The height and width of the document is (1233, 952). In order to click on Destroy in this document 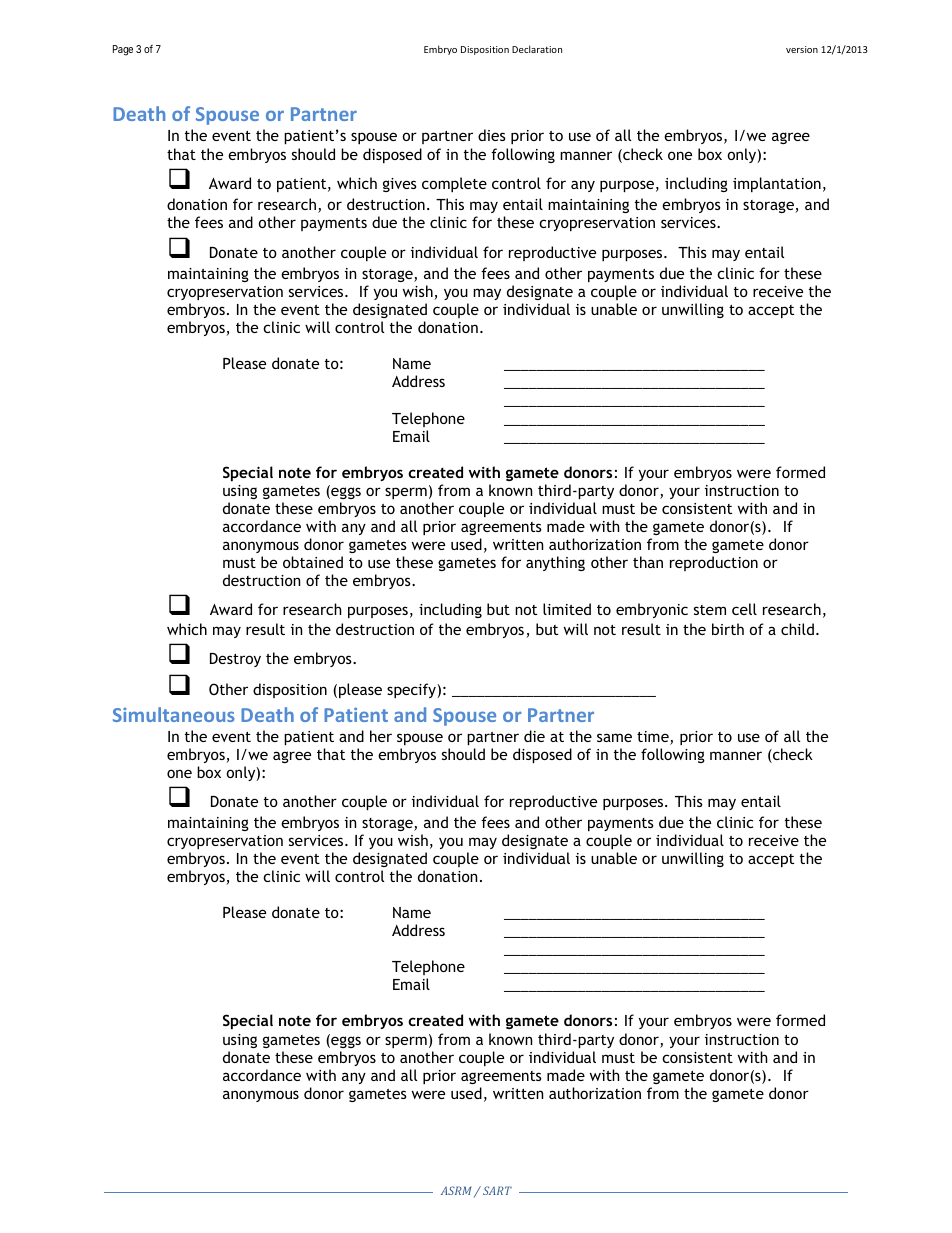, I will do `click(235, 660)`.
